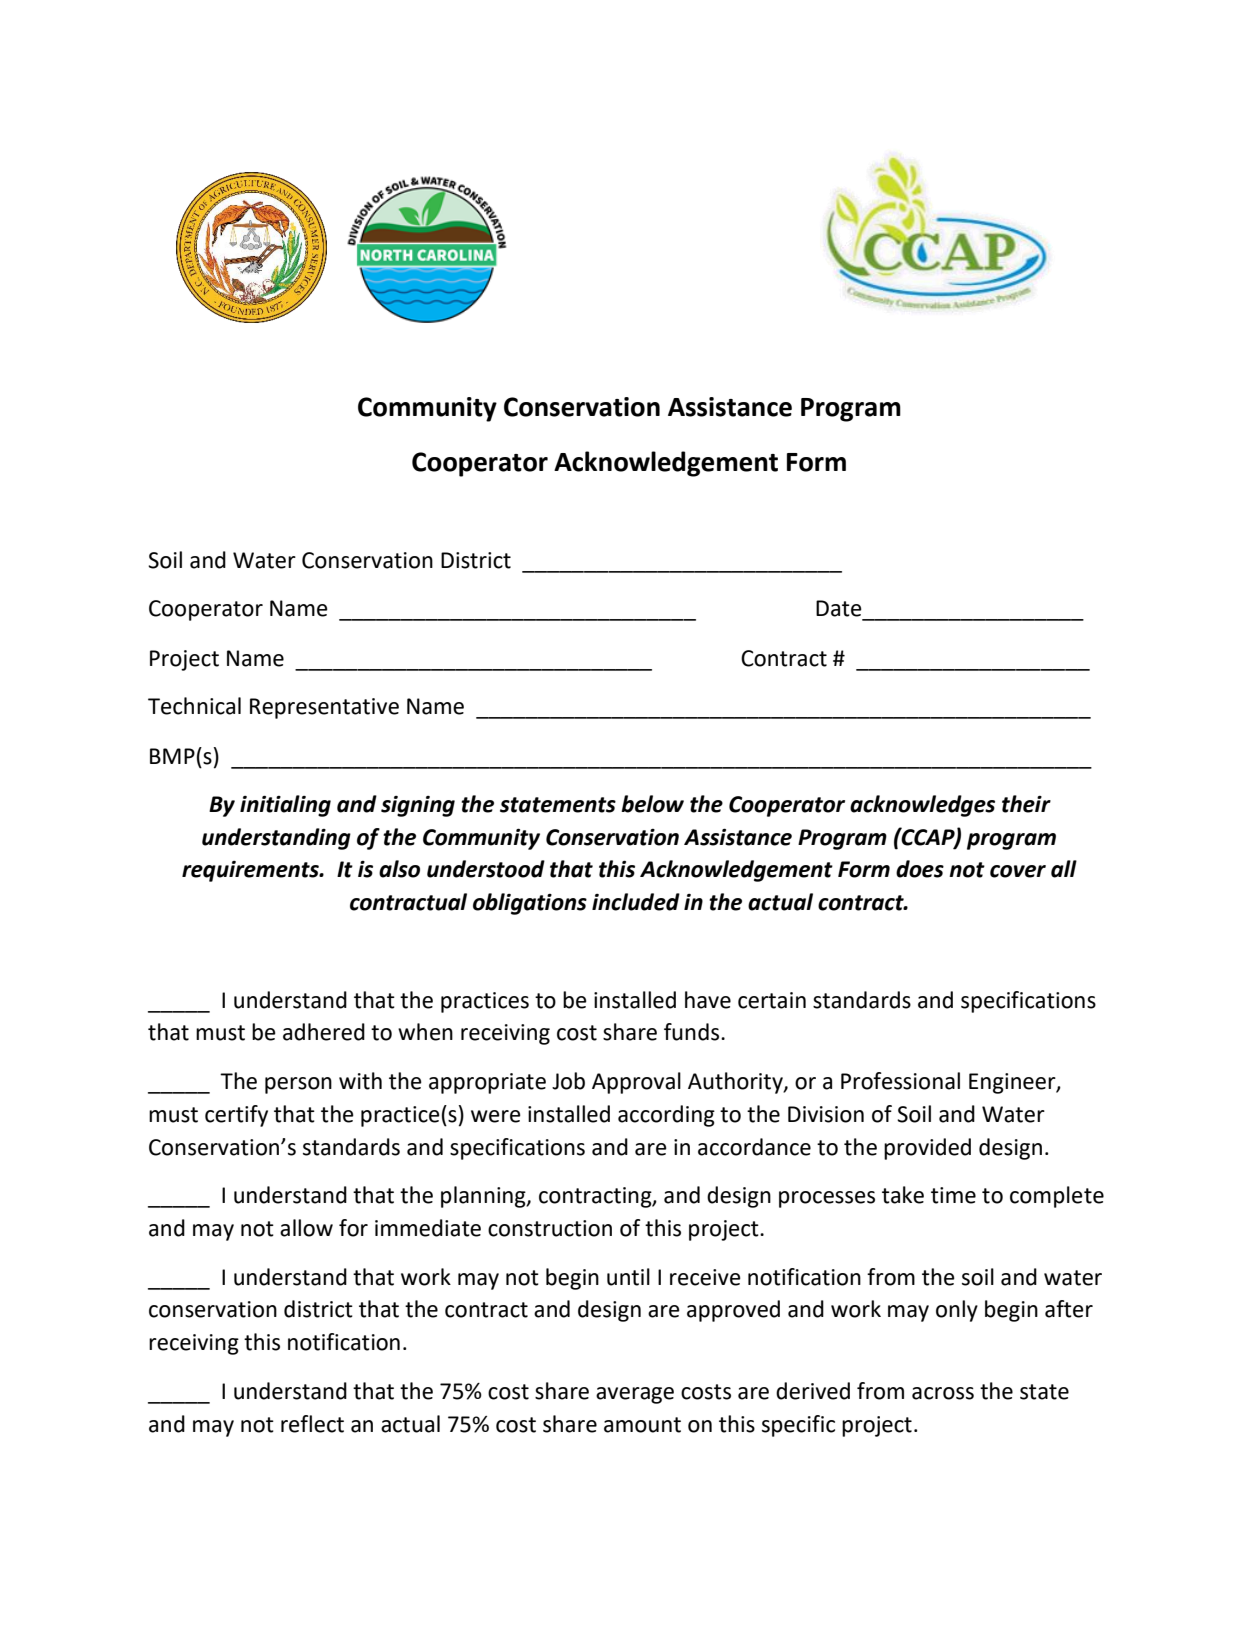 Image resolution: width=1259 pixels, height=1629 pixels. Describe the element at coordinates (298, 1085) in the document. I see `person` at that location.
